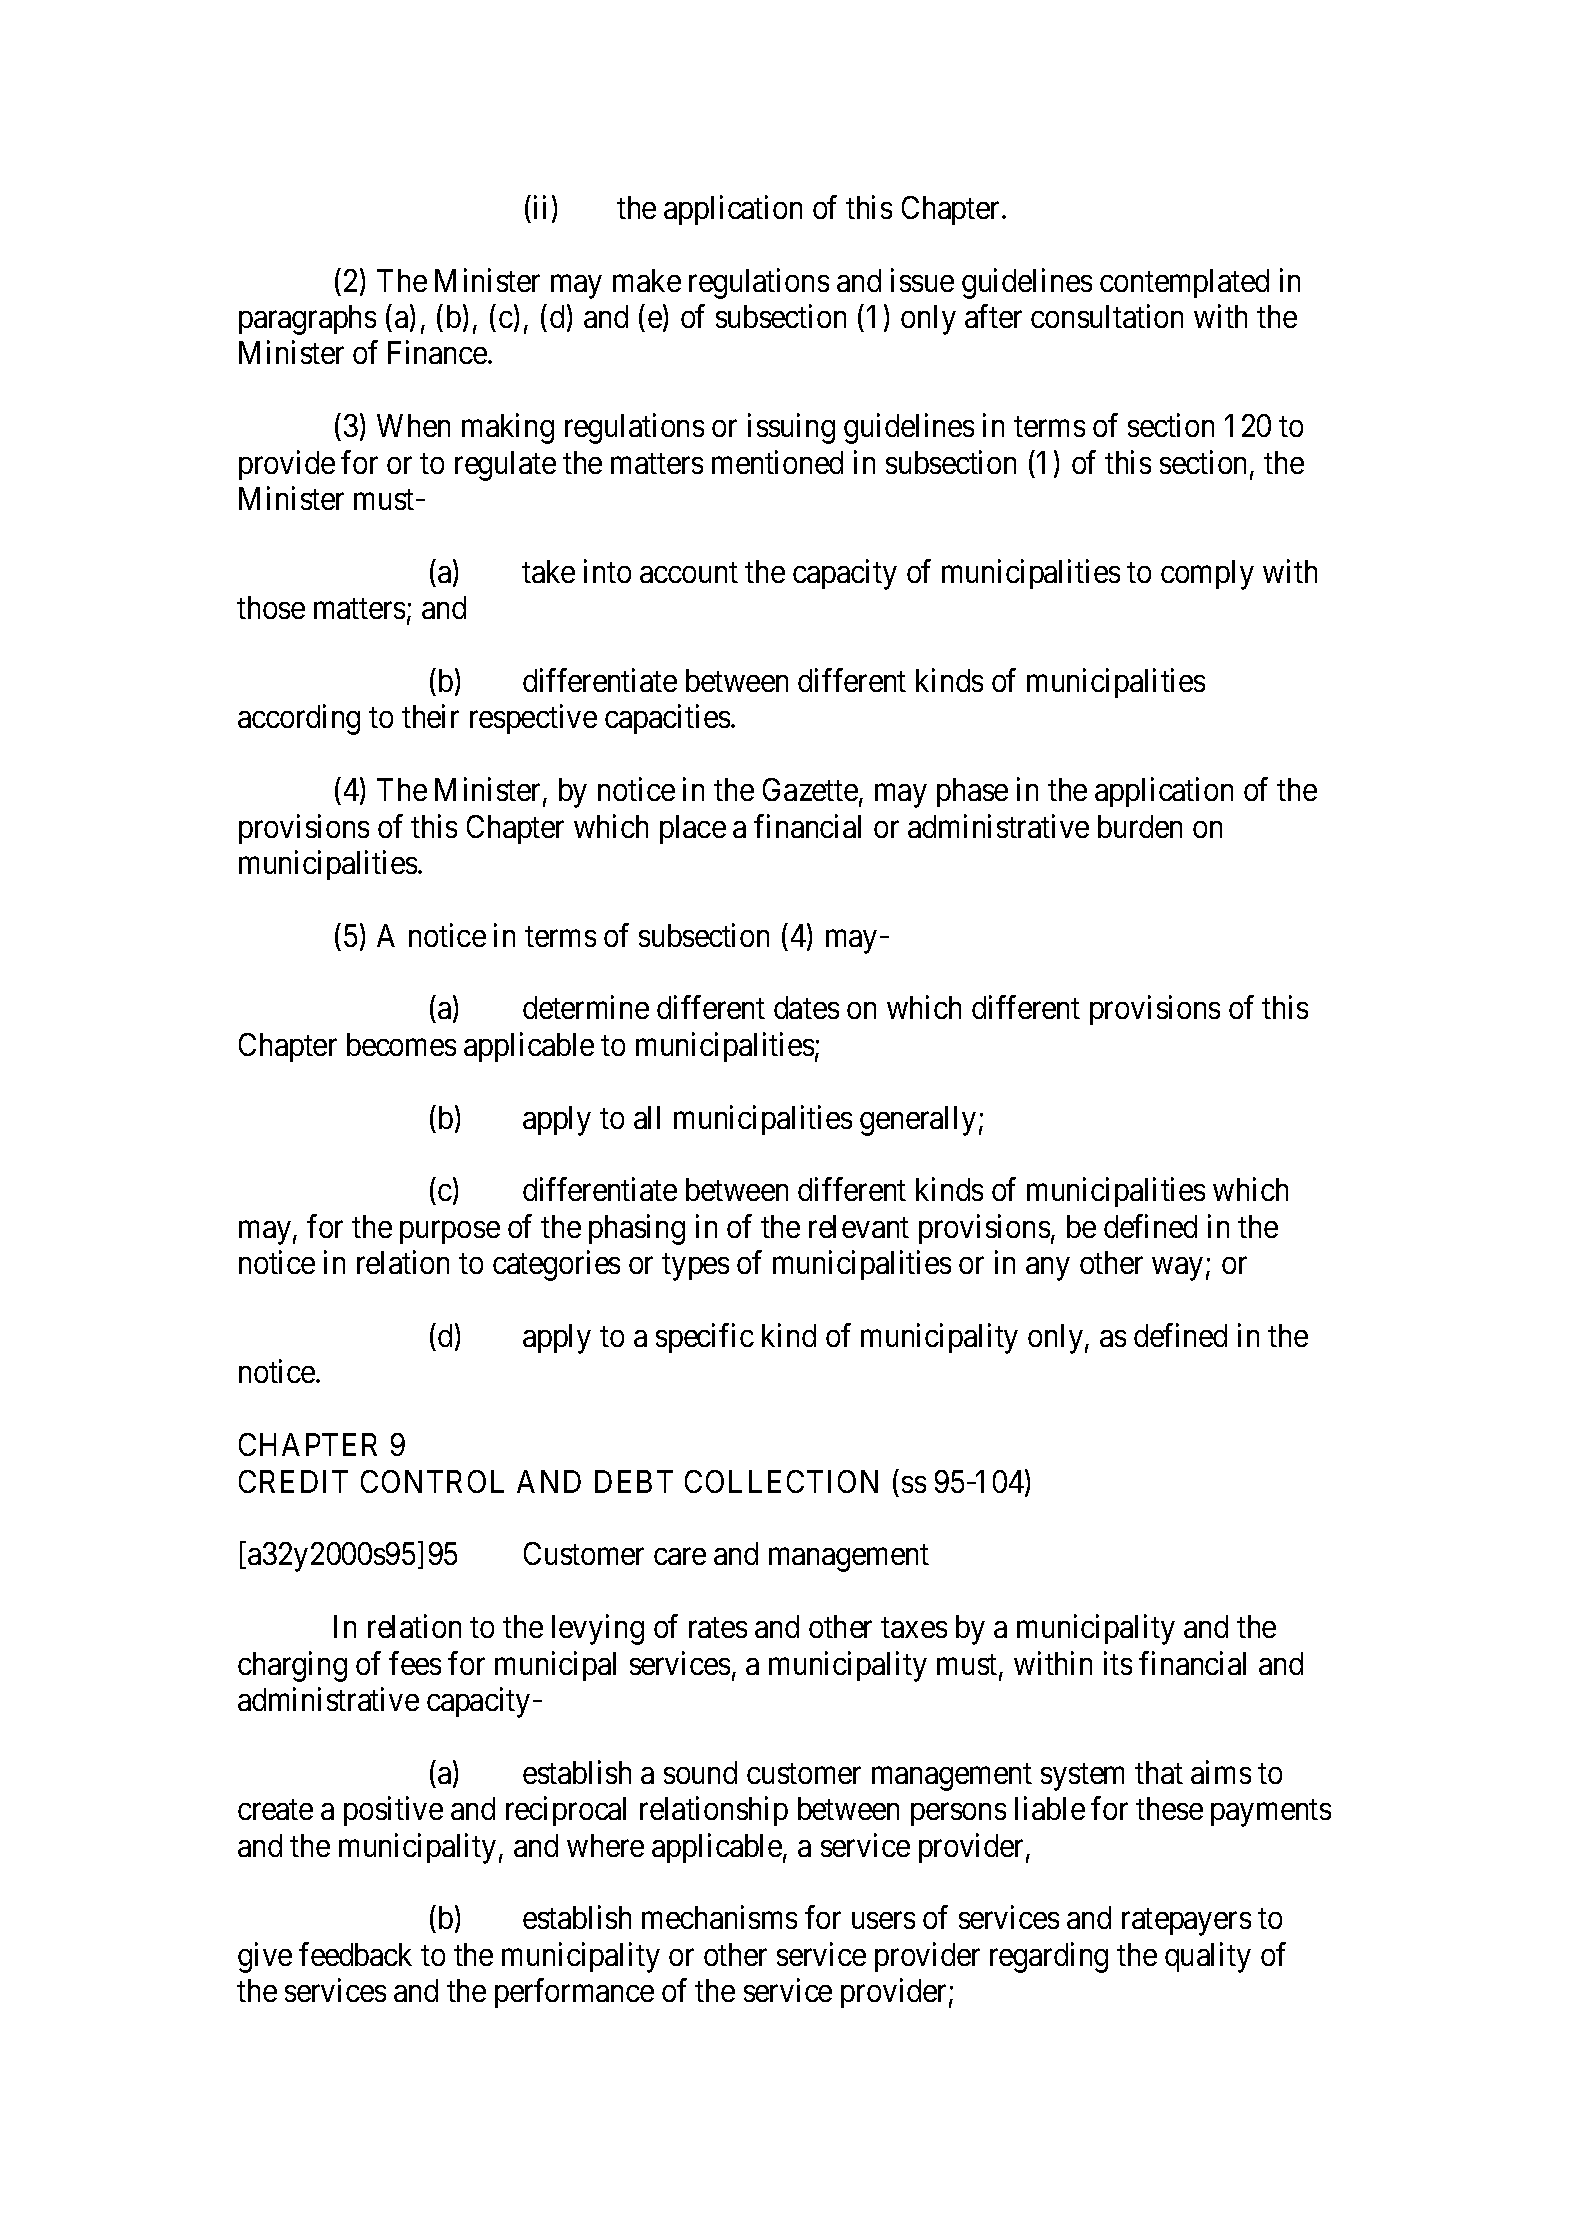  What do you see at coordinates (1107, 316) in the screenshot?
I see `consultation` at bounding box center [1107, 316].
